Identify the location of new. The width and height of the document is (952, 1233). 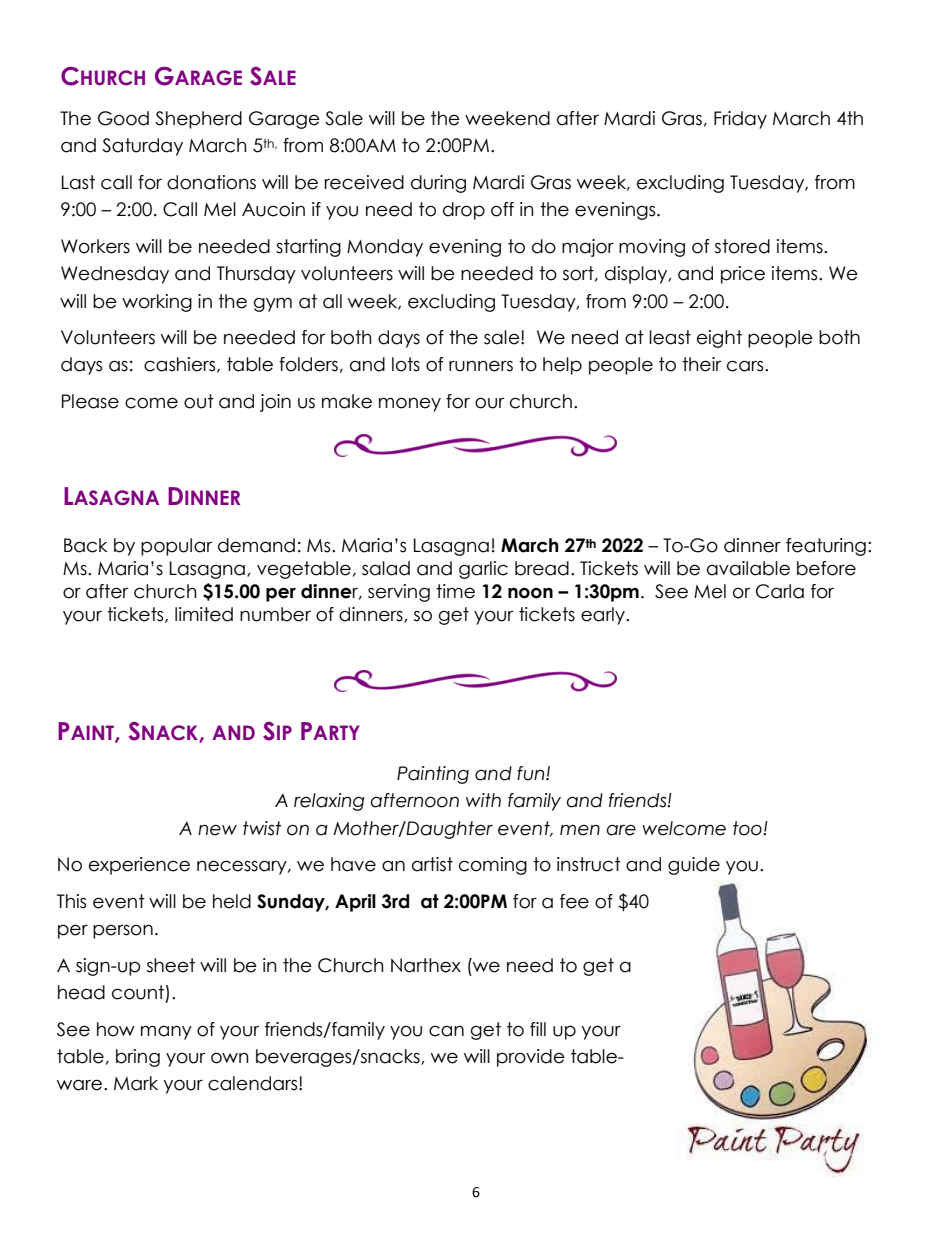
(217, 830).
